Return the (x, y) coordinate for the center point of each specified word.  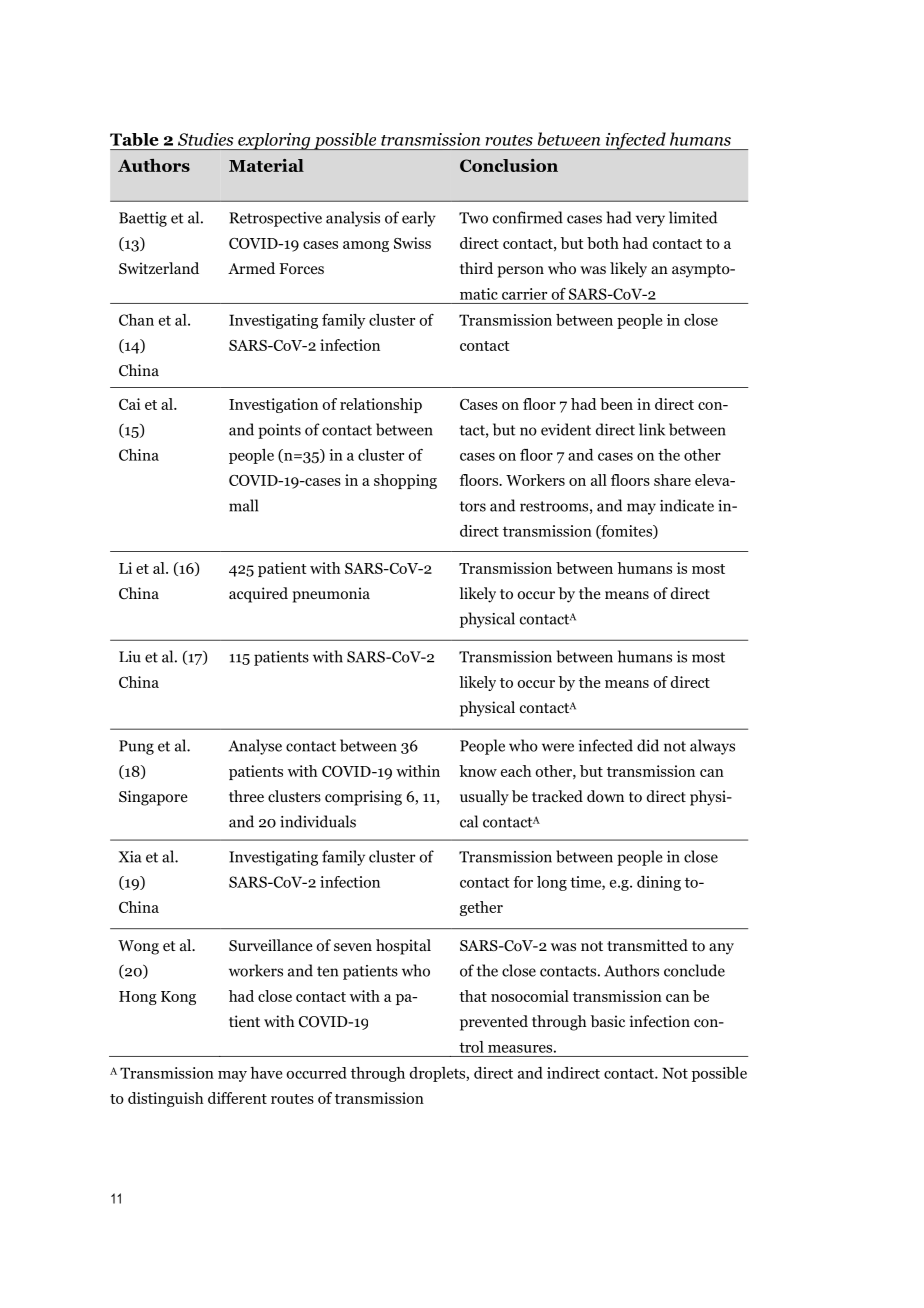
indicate (687, 505)
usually (484, 798)
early (419, 219)
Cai (130, 404)
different (237, 1098)
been (616, 404)
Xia (130, 857)
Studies (205, 139)
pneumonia (331, 595)
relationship (381, 405)
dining (659, 883)
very (650, 221)
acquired (258, 595)
